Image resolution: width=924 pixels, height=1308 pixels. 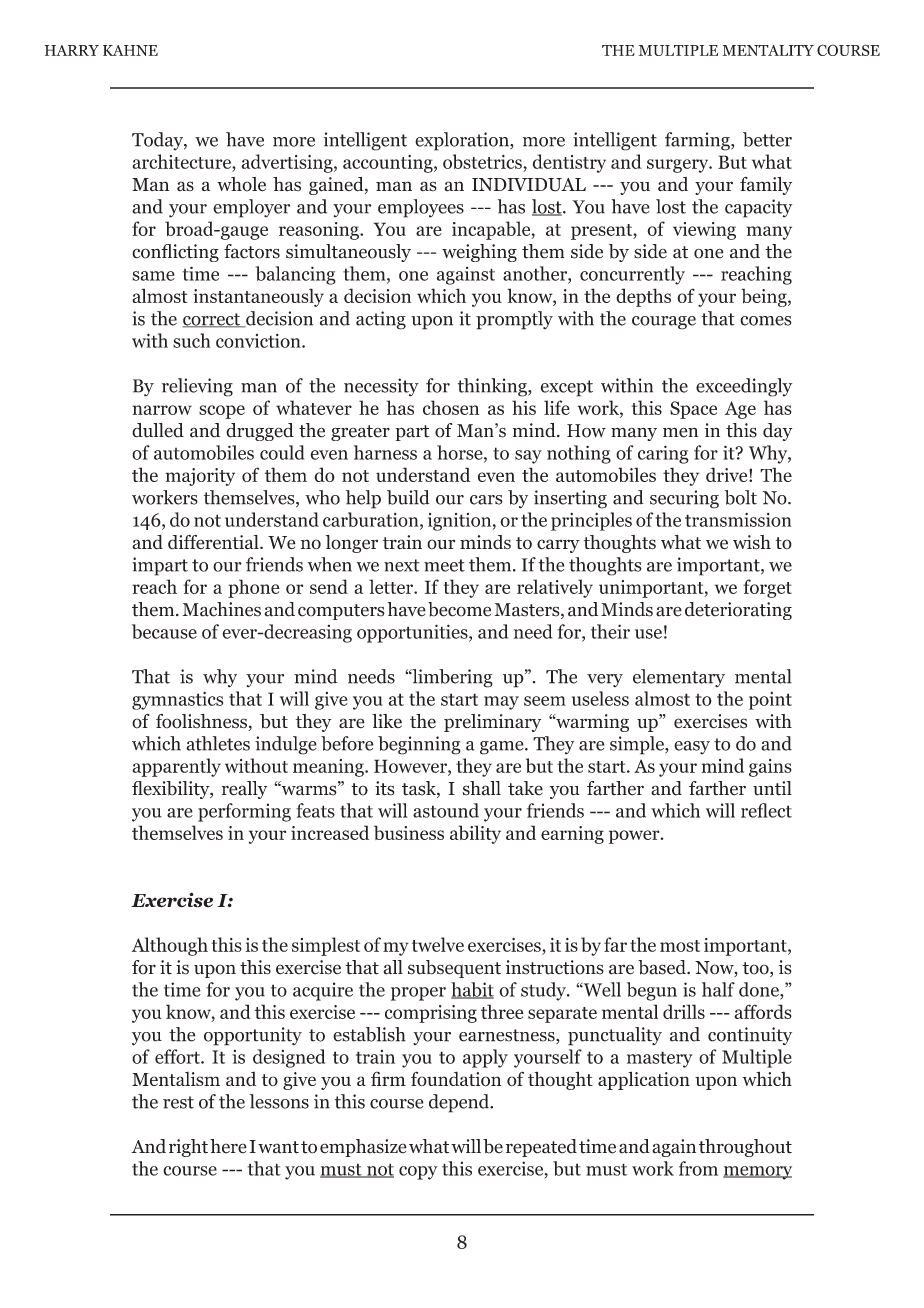 What do you see at coordinates (72, 50) in the screenshot?
I see `HARRY` at bounding box center [72, 50].
